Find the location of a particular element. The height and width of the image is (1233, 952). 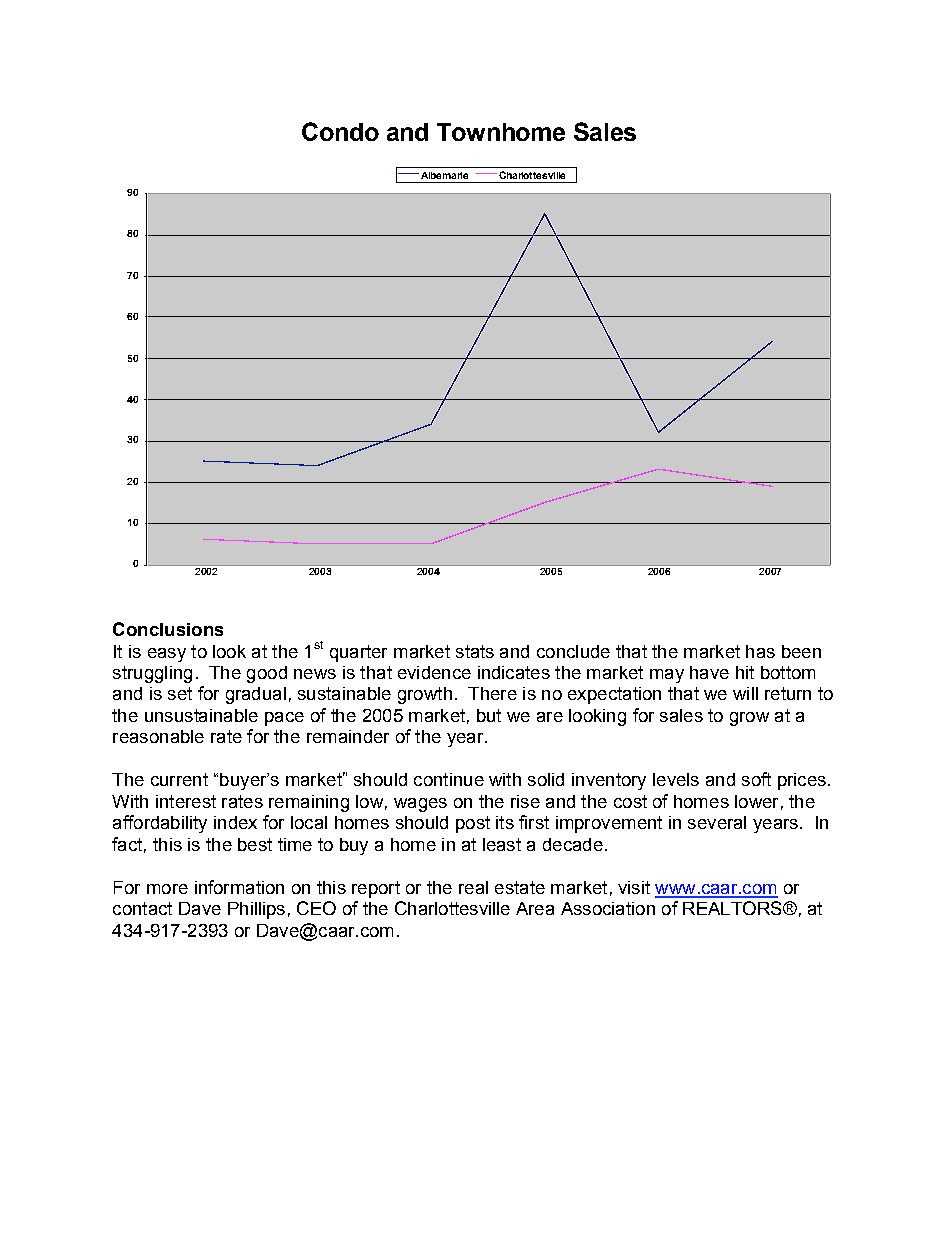

stats is located at coordinates (475, 651).
